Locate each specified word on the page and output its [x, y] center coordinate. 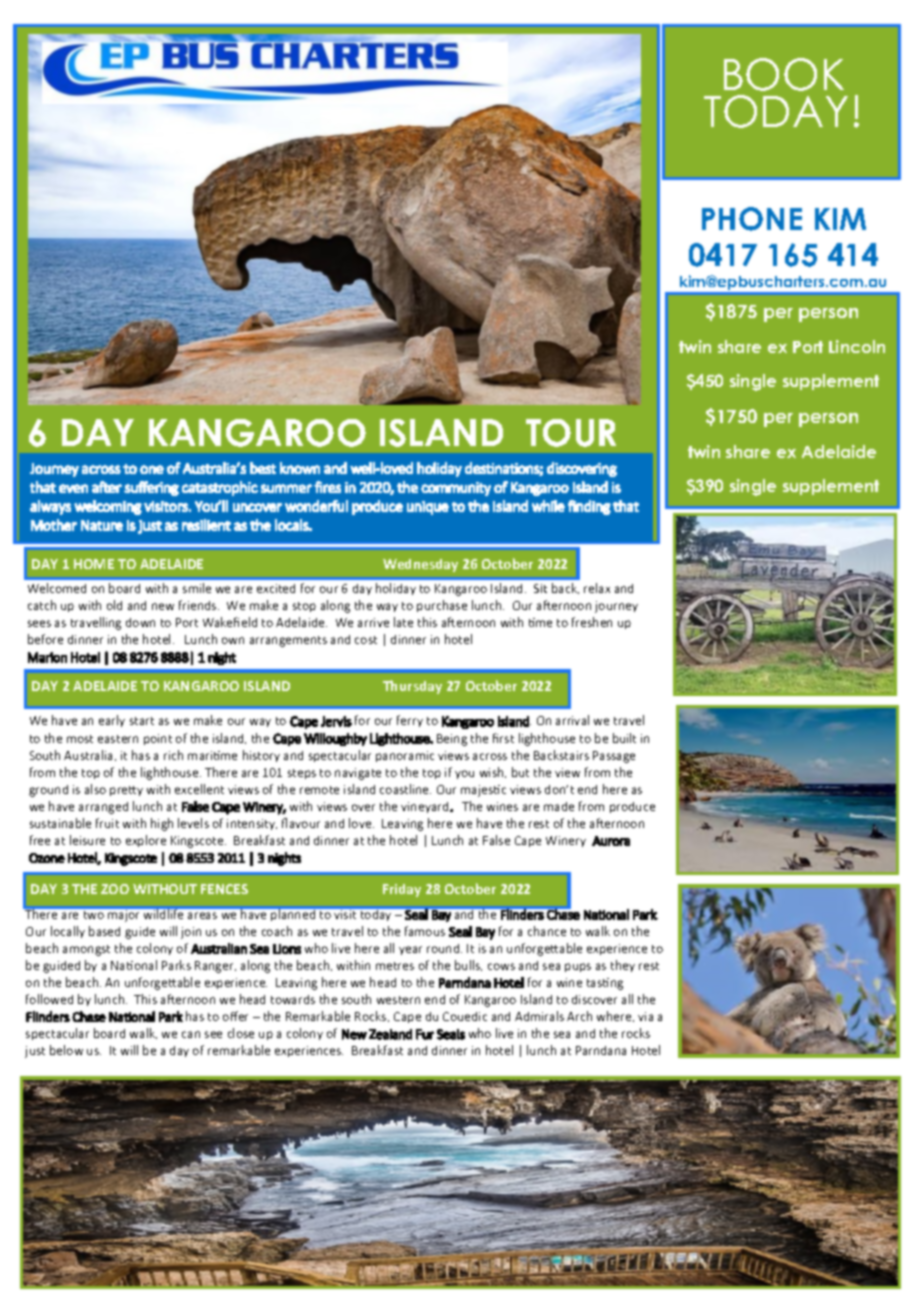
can [191, 1034]
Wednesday [420, 565]
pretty [126, 791]
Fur [425, 1034]
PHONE [752, 219]
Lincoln [857, 346]
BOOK [784, 74]
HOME [94, 564]
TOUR [571, 433]
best [263, 468]
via [645, 1016]
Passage [614, 757]
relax [597, 588]
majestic [483, 791]
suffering [151, 488]
